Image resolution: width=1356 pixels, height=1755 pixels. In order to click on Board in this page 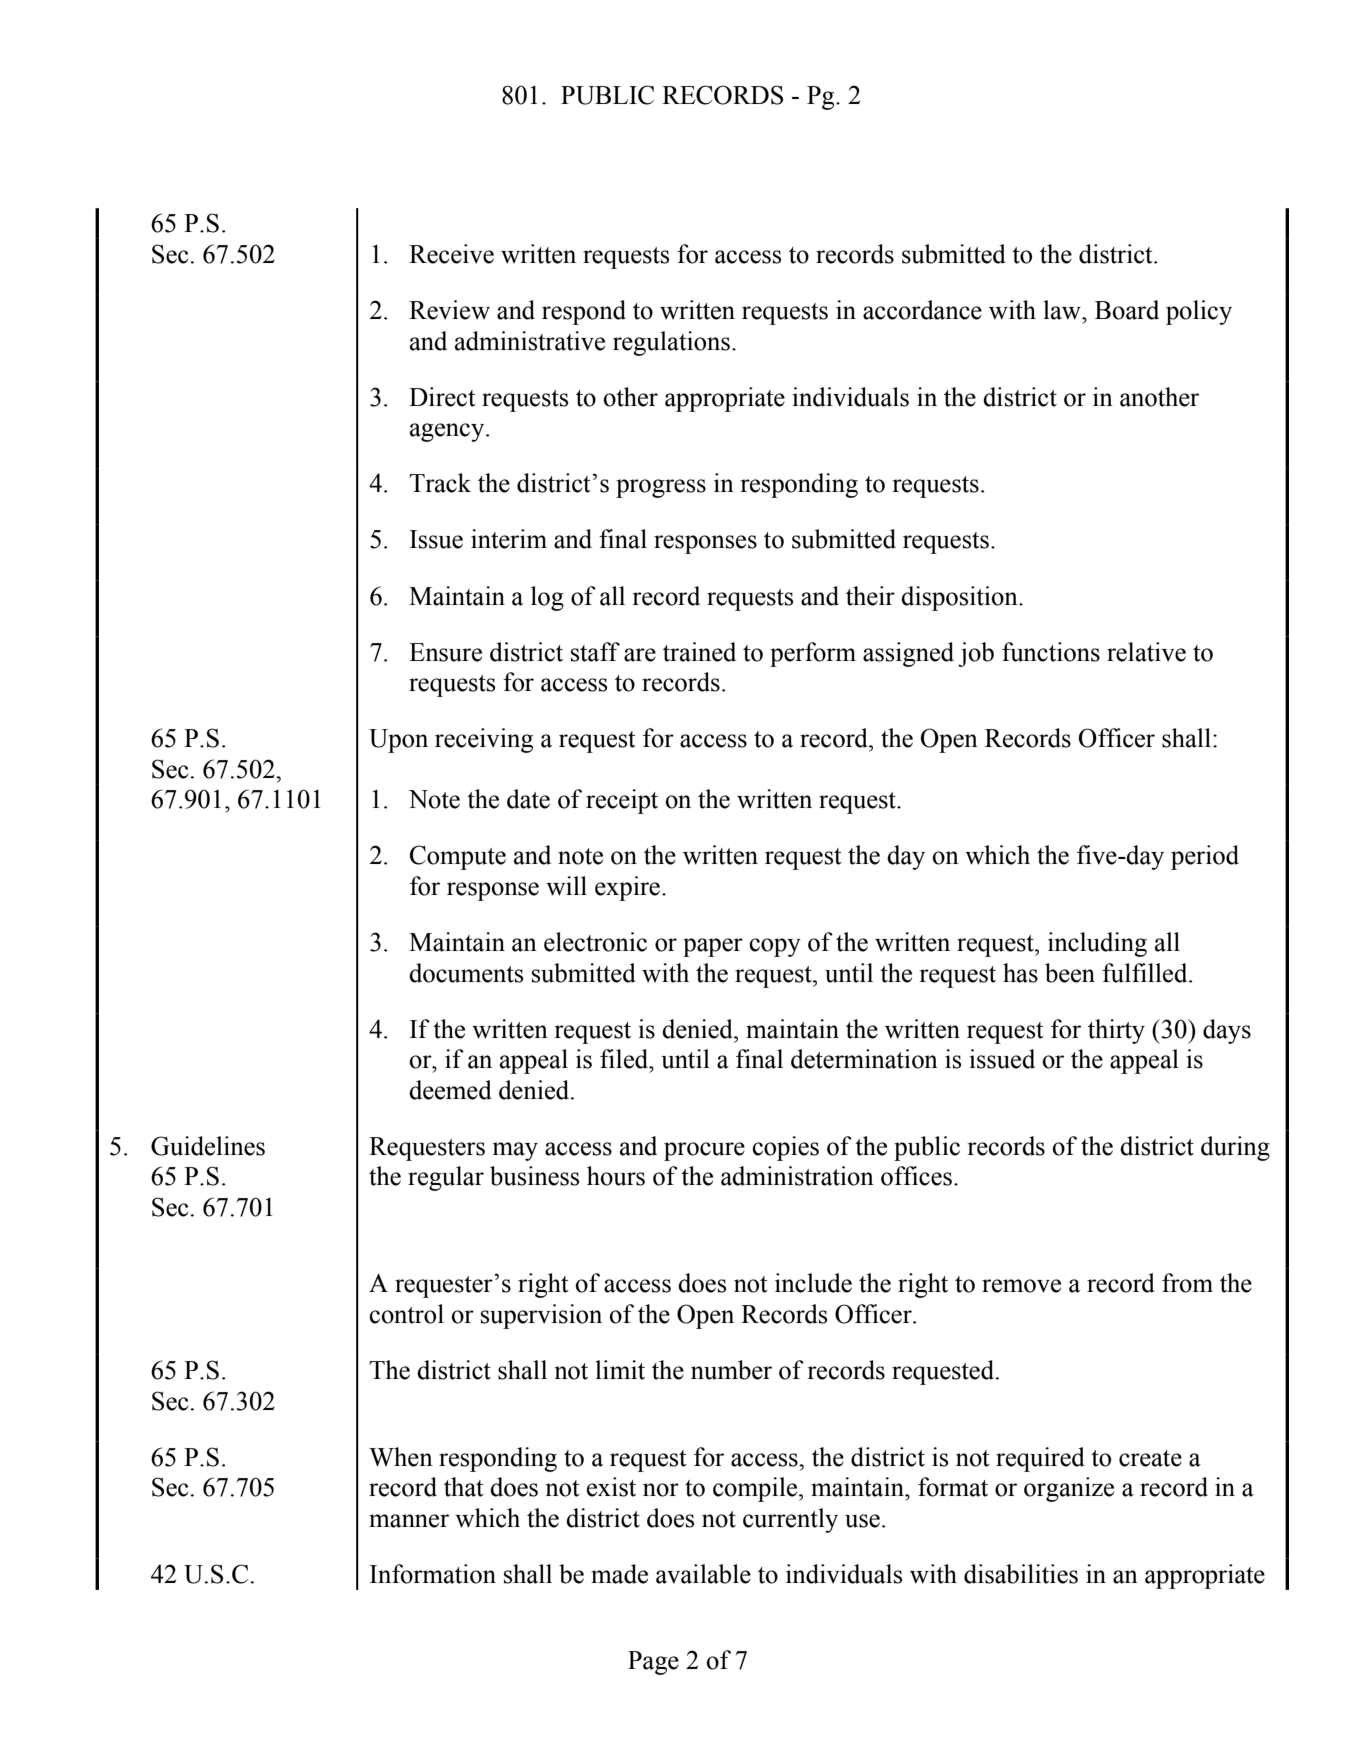, I will do `click(1127, 310)`.
